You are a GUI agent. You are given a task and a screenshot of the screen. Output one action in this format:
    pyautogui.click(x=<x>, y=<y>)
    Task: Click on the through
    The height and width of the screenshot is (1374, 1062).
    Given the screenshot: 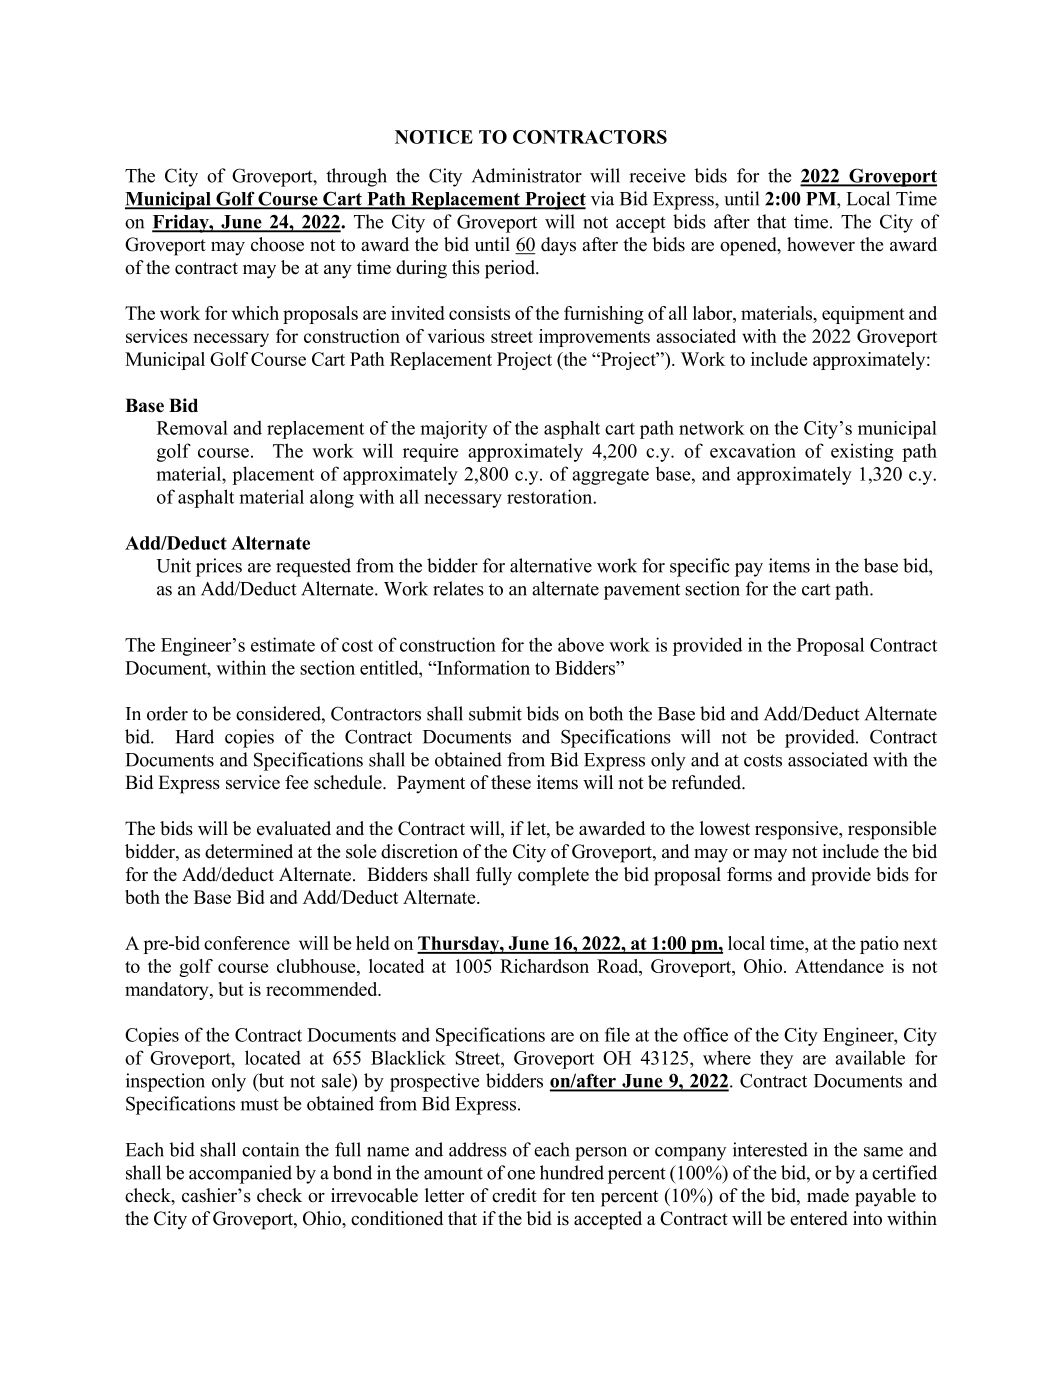 What is the action you would take?
    pyautogui.click(x=356, y=177)
